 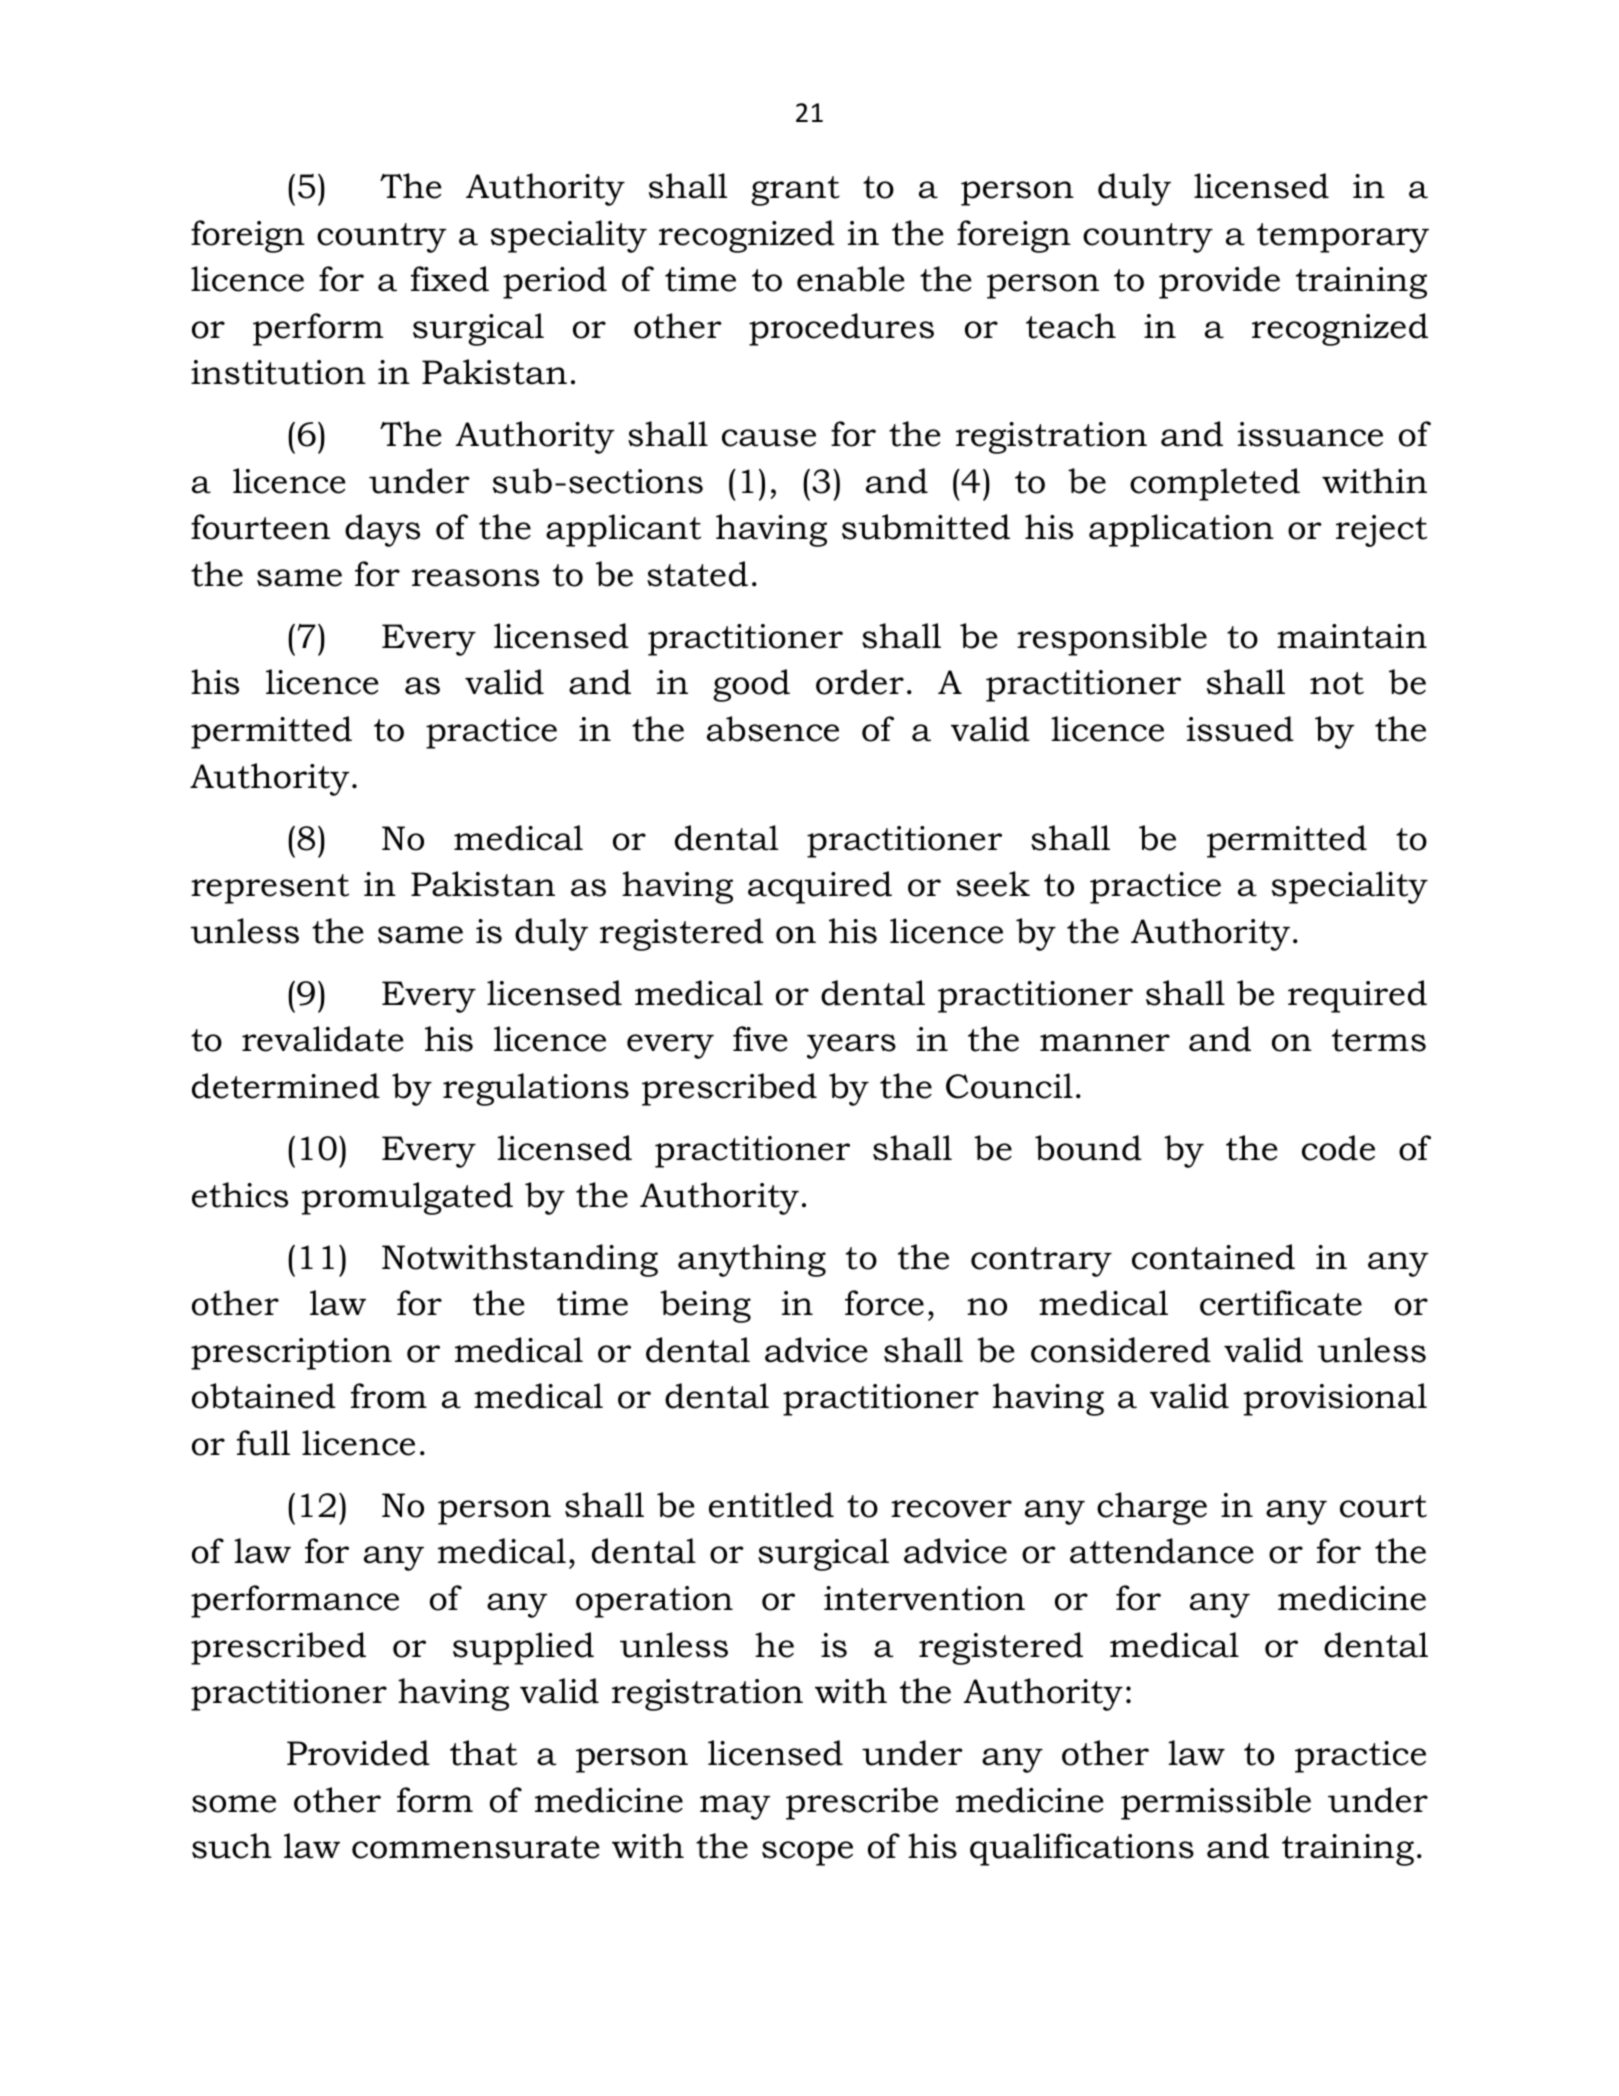 I want to click on reasons, so click(x=475, y=578).
